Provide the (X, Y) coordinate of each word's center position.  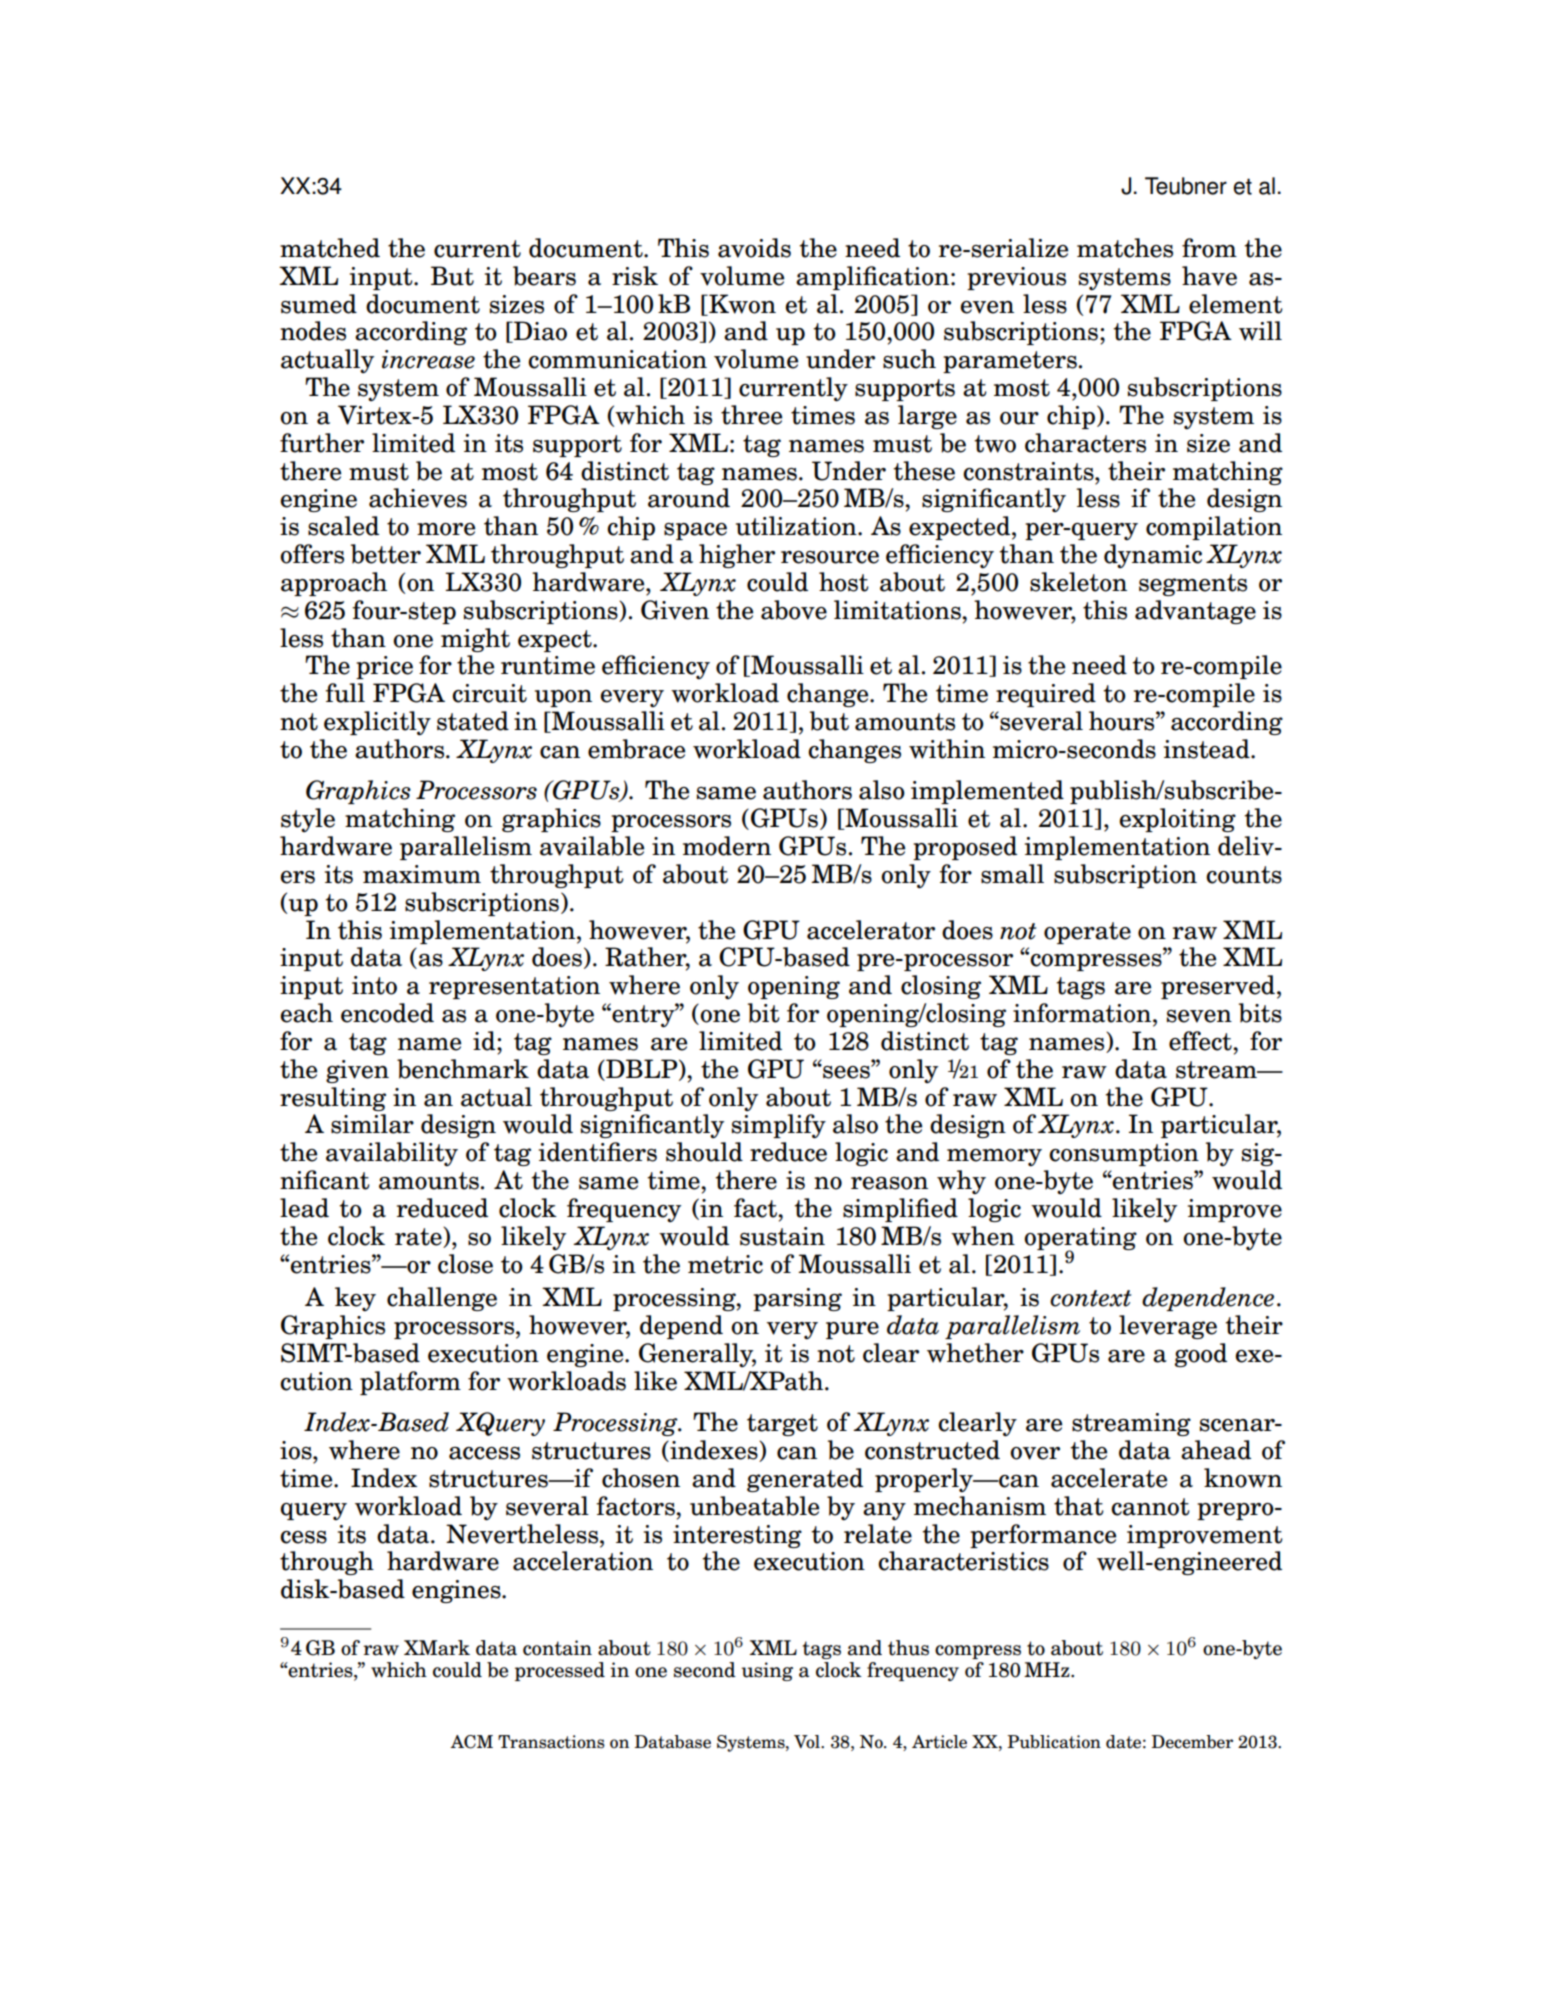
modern (727, 846)
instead (1208, 749)
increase (428, 359)
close (465, 1264)
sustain (782, 1236)
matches (1125, 248)
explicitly (377, 723)
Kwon (741, 304)
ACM (471, 1742)
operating (1080, 1239)
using (767, 1671)
